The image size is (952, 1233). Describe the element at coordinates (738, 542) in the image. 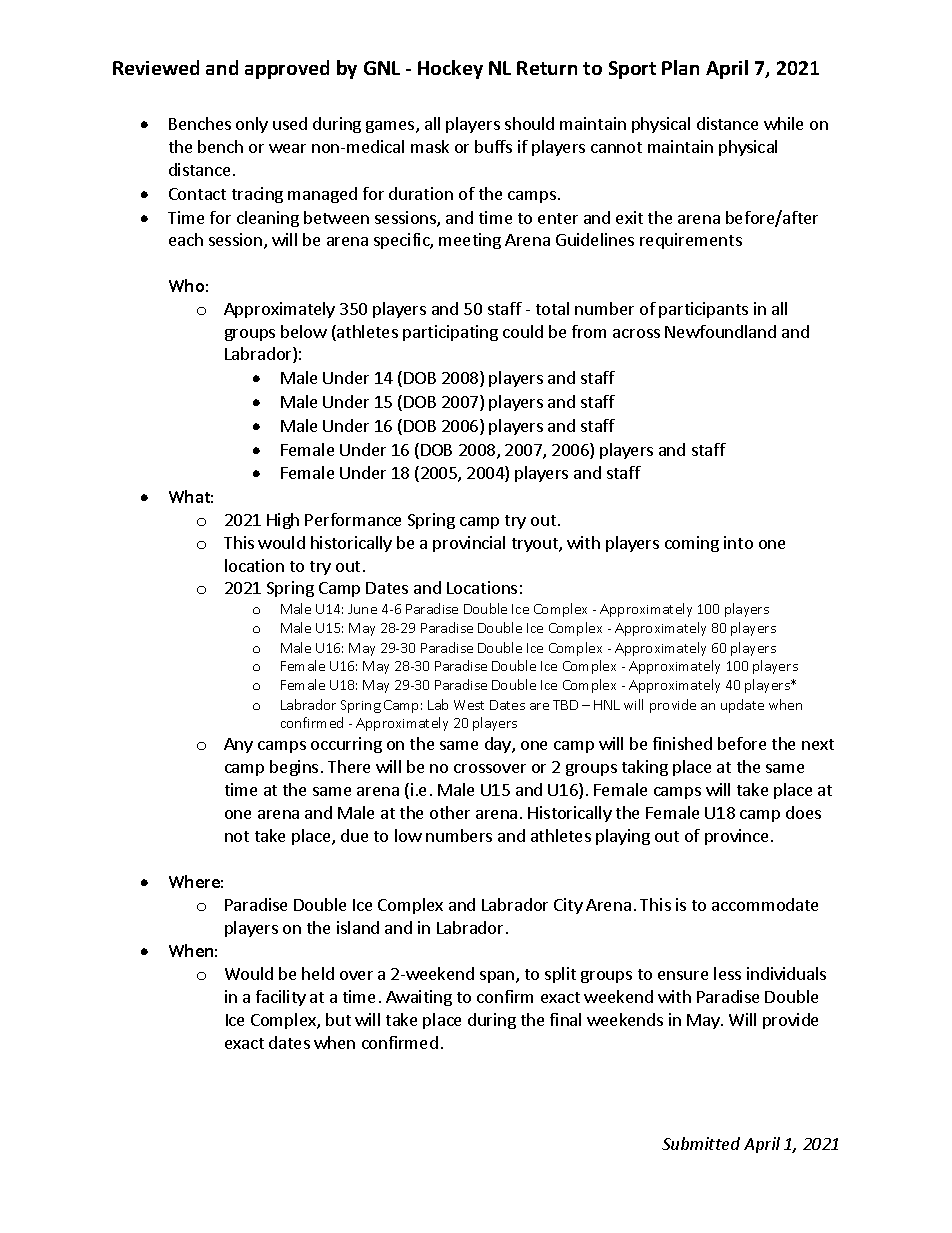

I see `into` at that location.
